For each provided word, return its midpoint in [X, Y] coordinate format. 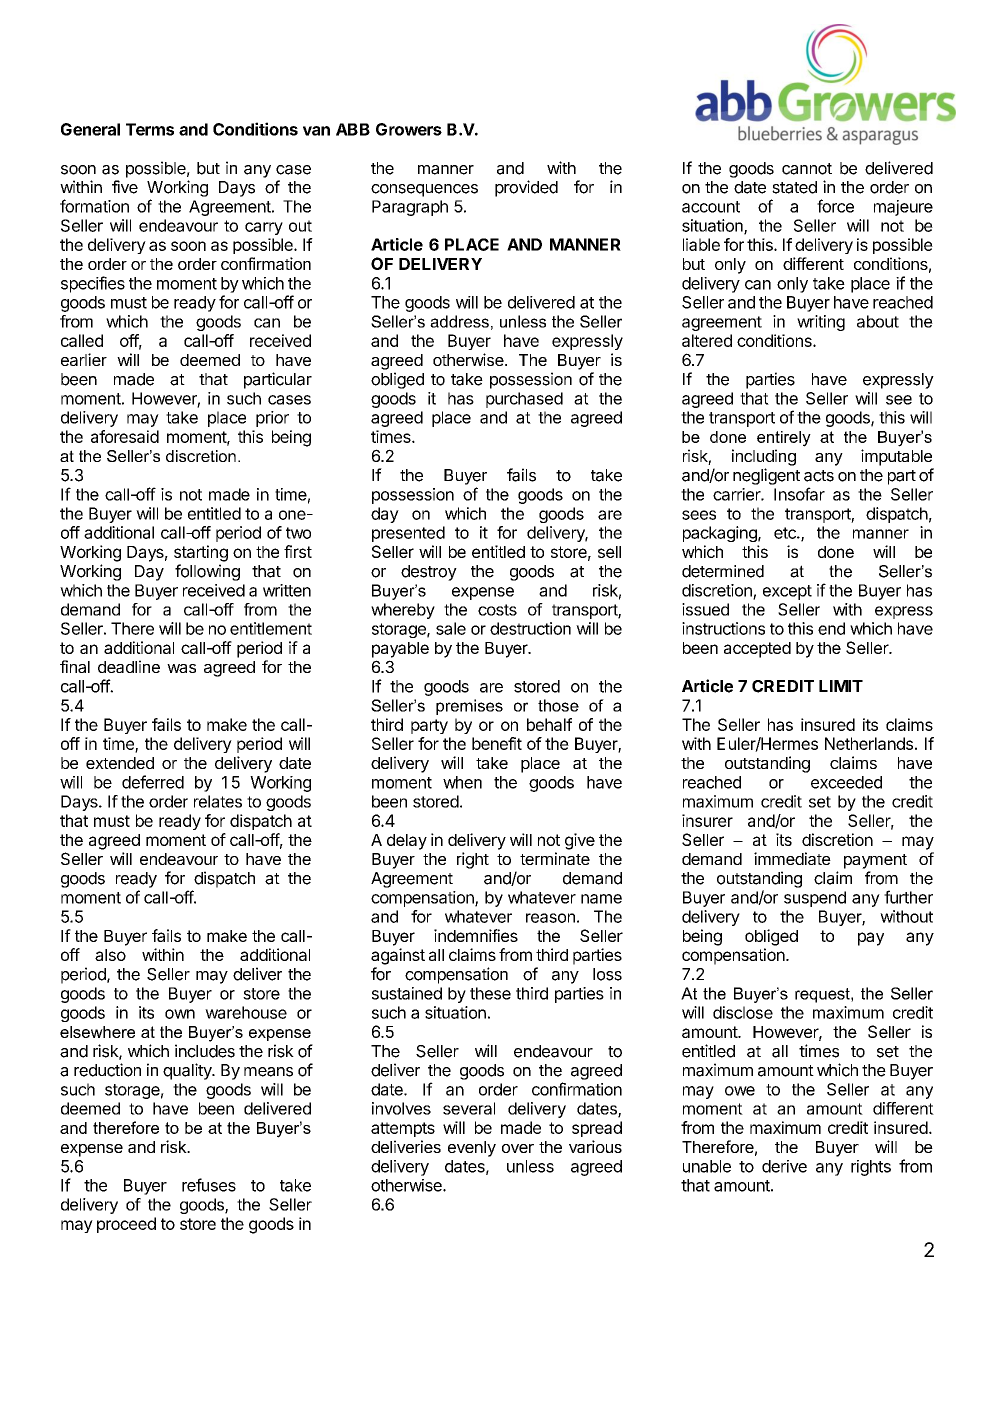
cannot [807, 169]
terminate [555, 858]
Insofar [799, 494]
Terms [150, 129]
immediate [792, 858]
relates [218, 801]
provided [526, 188]
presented [408, 534]
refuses [209, 1185]
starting [201, 553]
